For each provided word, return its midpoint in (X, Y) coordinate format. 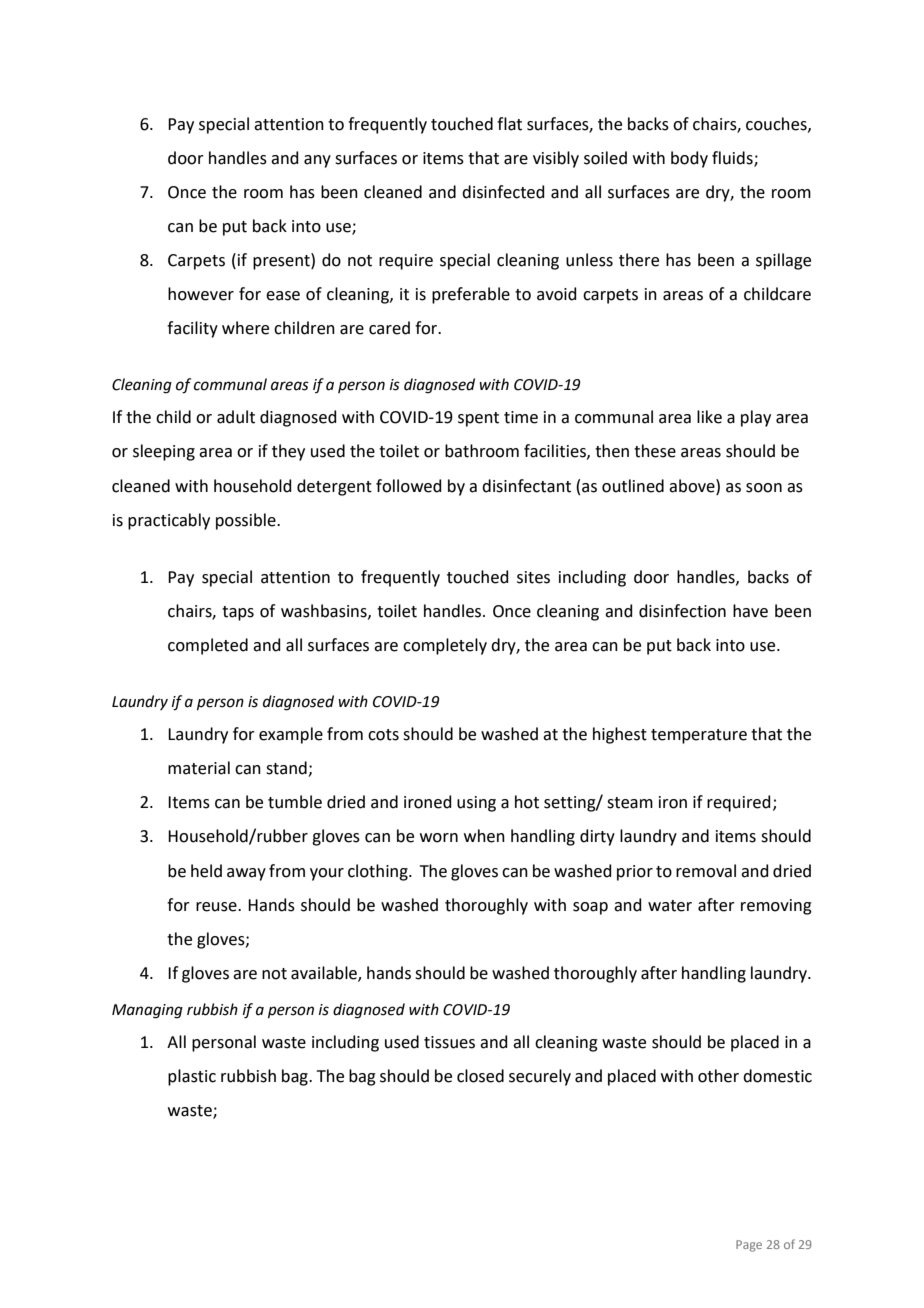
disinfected (503, 192)
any (317, 161)
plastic (192, 1077)
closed (480, 1076)
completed (208, 646)
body (689, 159)
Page (749, 1246)
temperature (699, 736)
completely (445, 646)
